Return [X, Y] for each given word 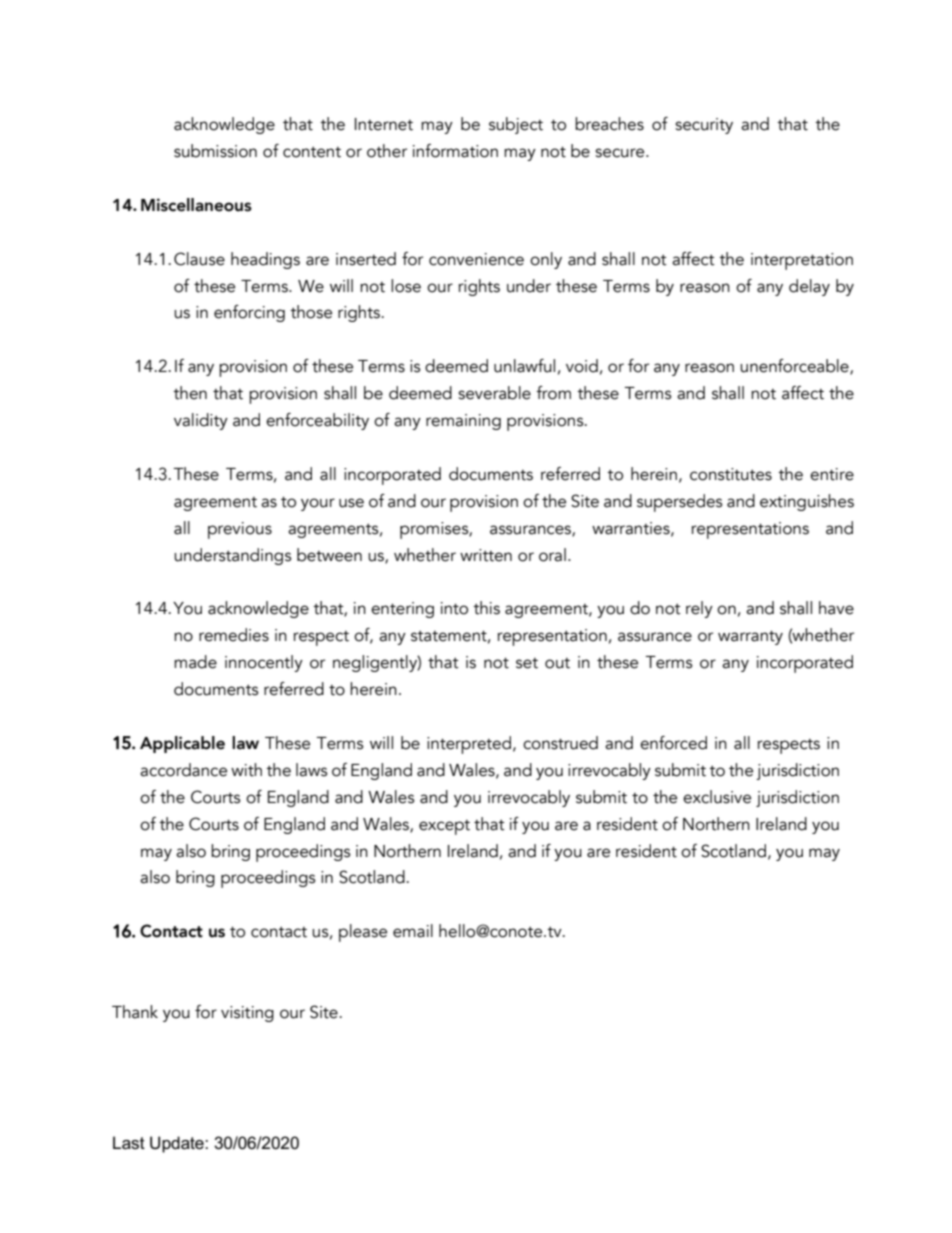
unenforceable [795, 367]
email [413, 931]
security [704, 126]
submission [215, 151]
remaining [463, 422]
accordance [183, 770]
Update [178, 1144]
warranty [750, 638]
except [444, 827]
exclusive [717, 797]
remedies [234, 635]
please [363, 933]
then [190, 393]
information [455, 151]
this [486, 608]
